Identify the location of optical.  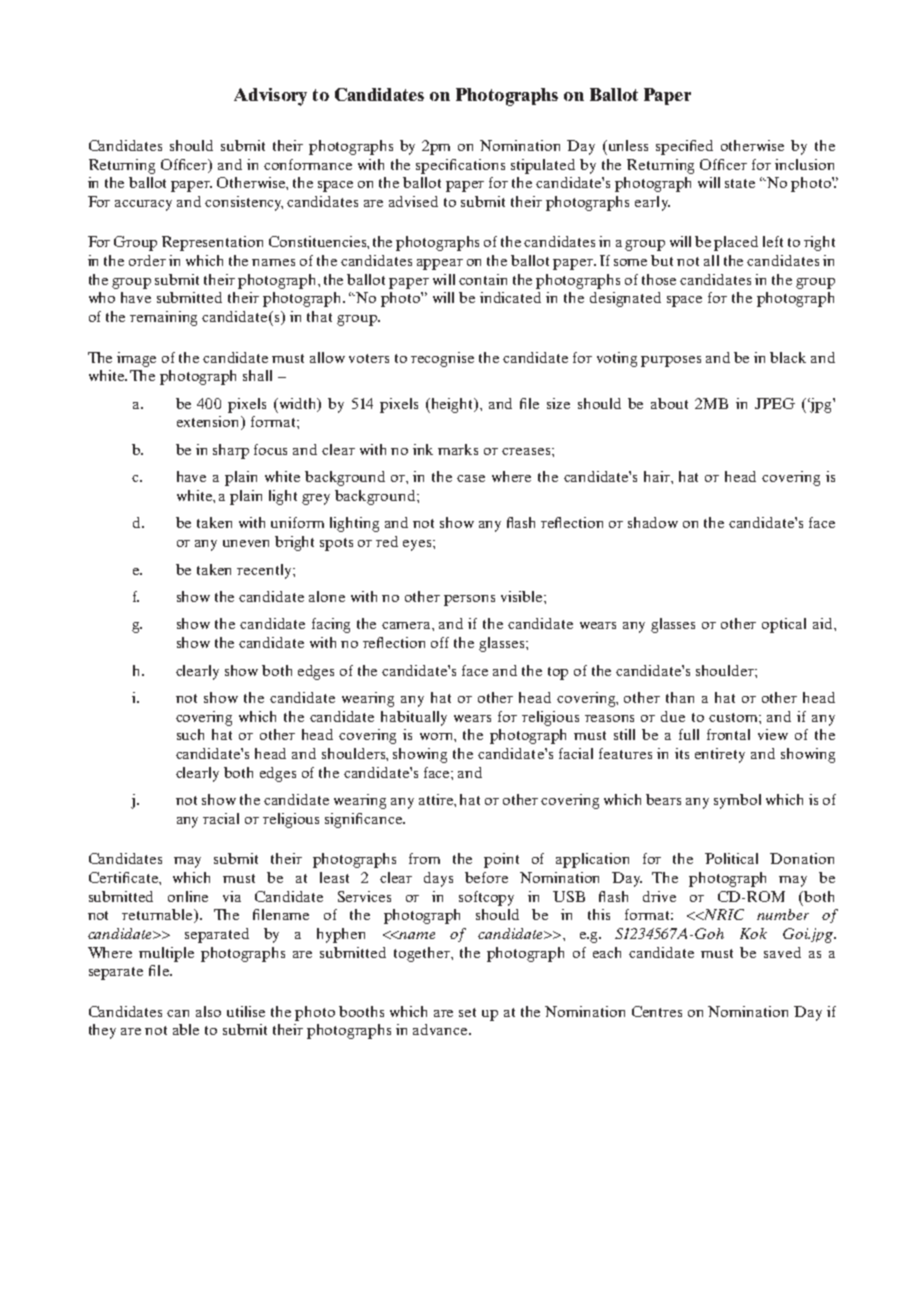
(784, 625).
